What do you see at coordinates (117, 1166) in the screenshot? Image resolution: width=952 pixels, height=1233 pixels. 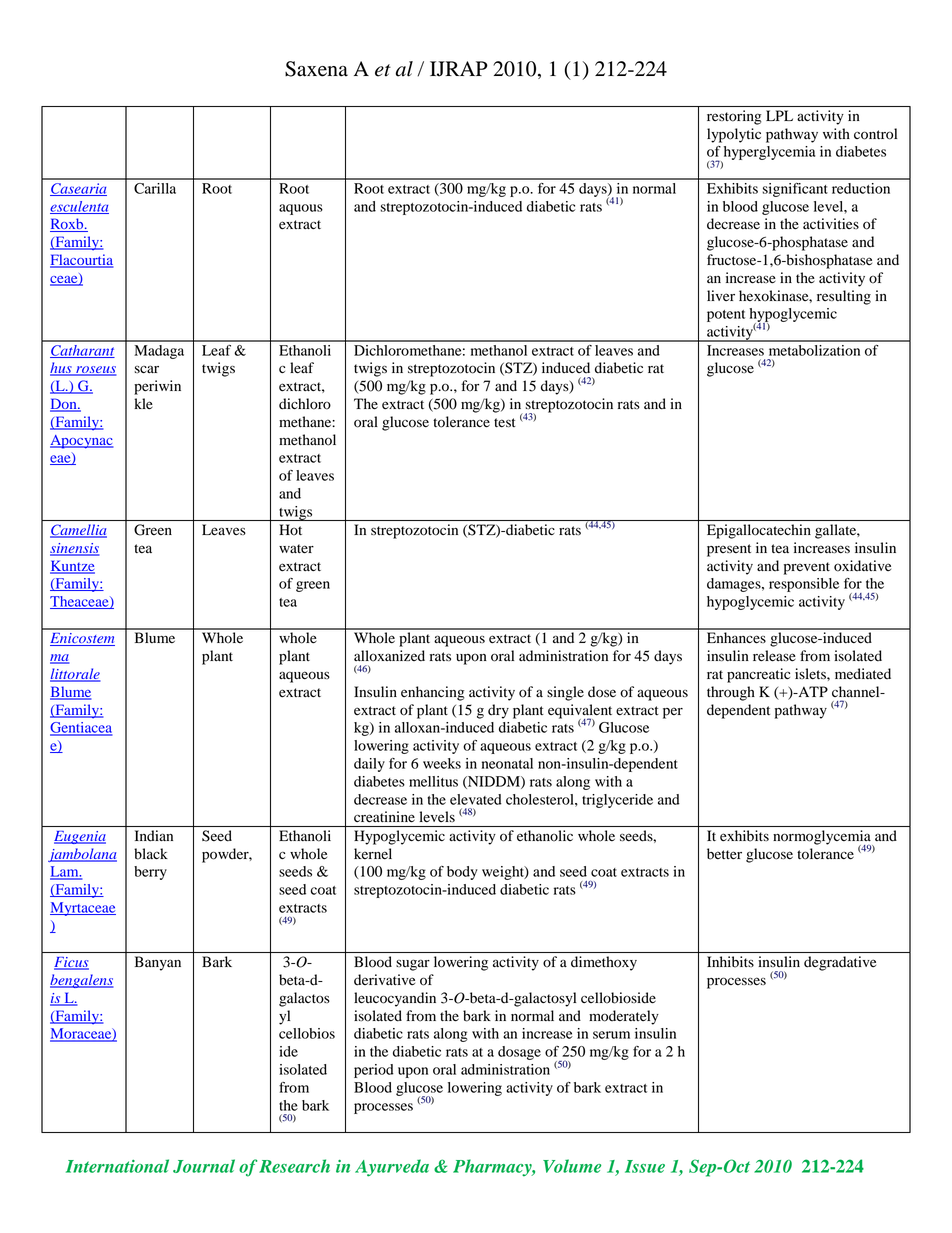 I see `International` at bounding box center [117, 1166].
